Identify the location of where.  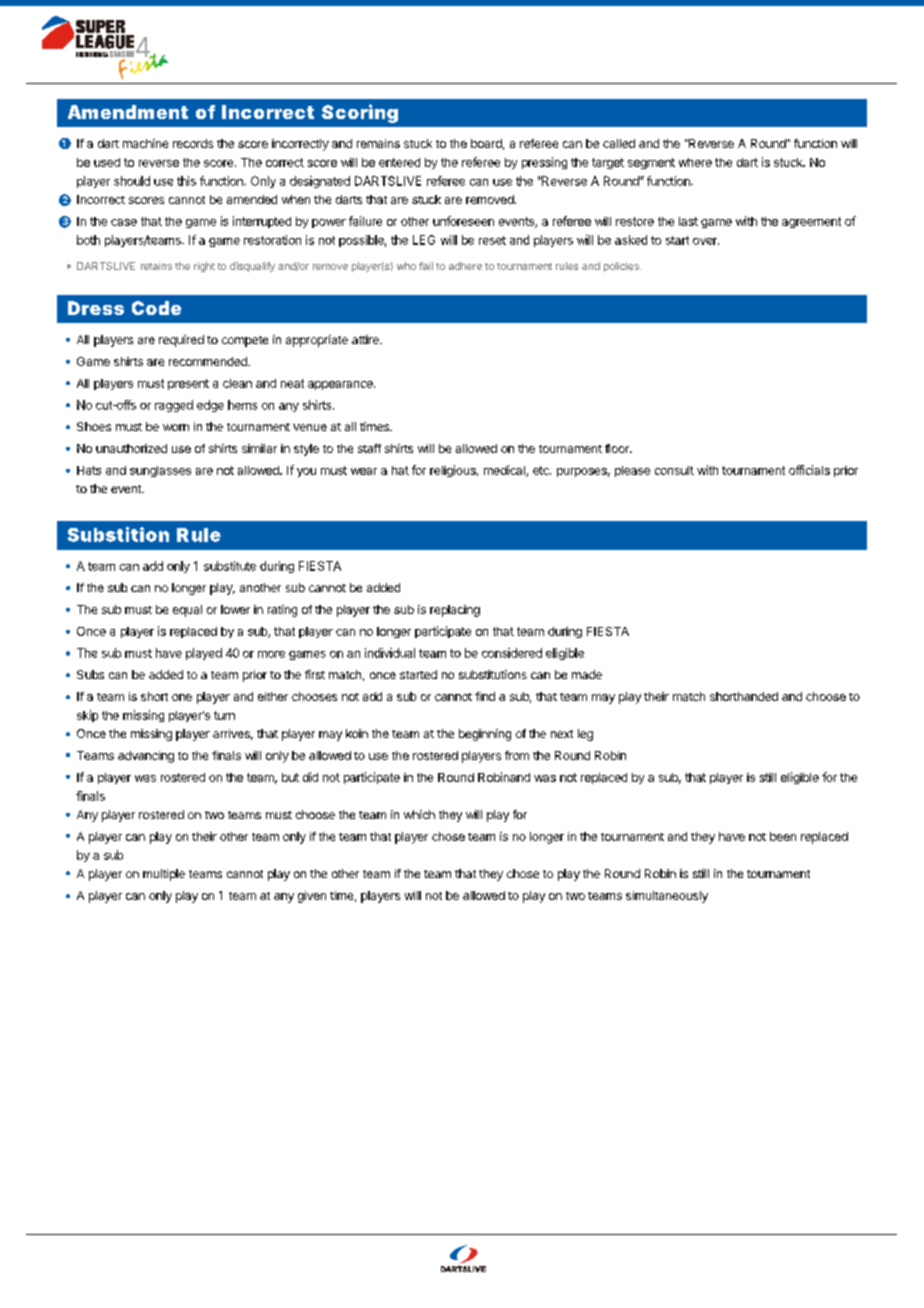
(695, 162).
